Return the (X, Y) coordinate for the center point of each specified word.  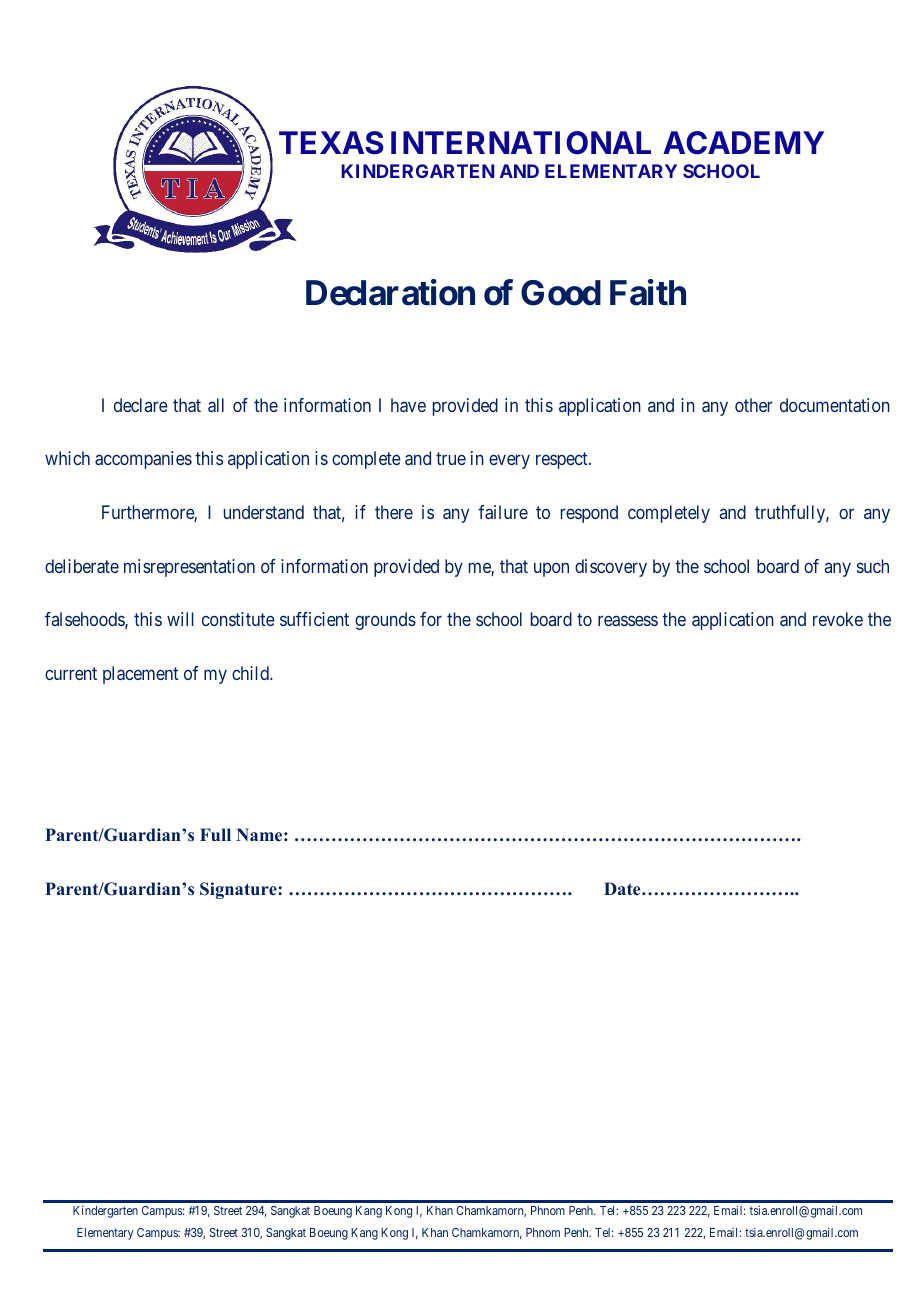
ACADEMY (743, 143)
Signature (239, 890)
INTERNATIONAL (521, 143)
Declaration (390, 293)
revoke (838, 619)
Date (623, 889)
